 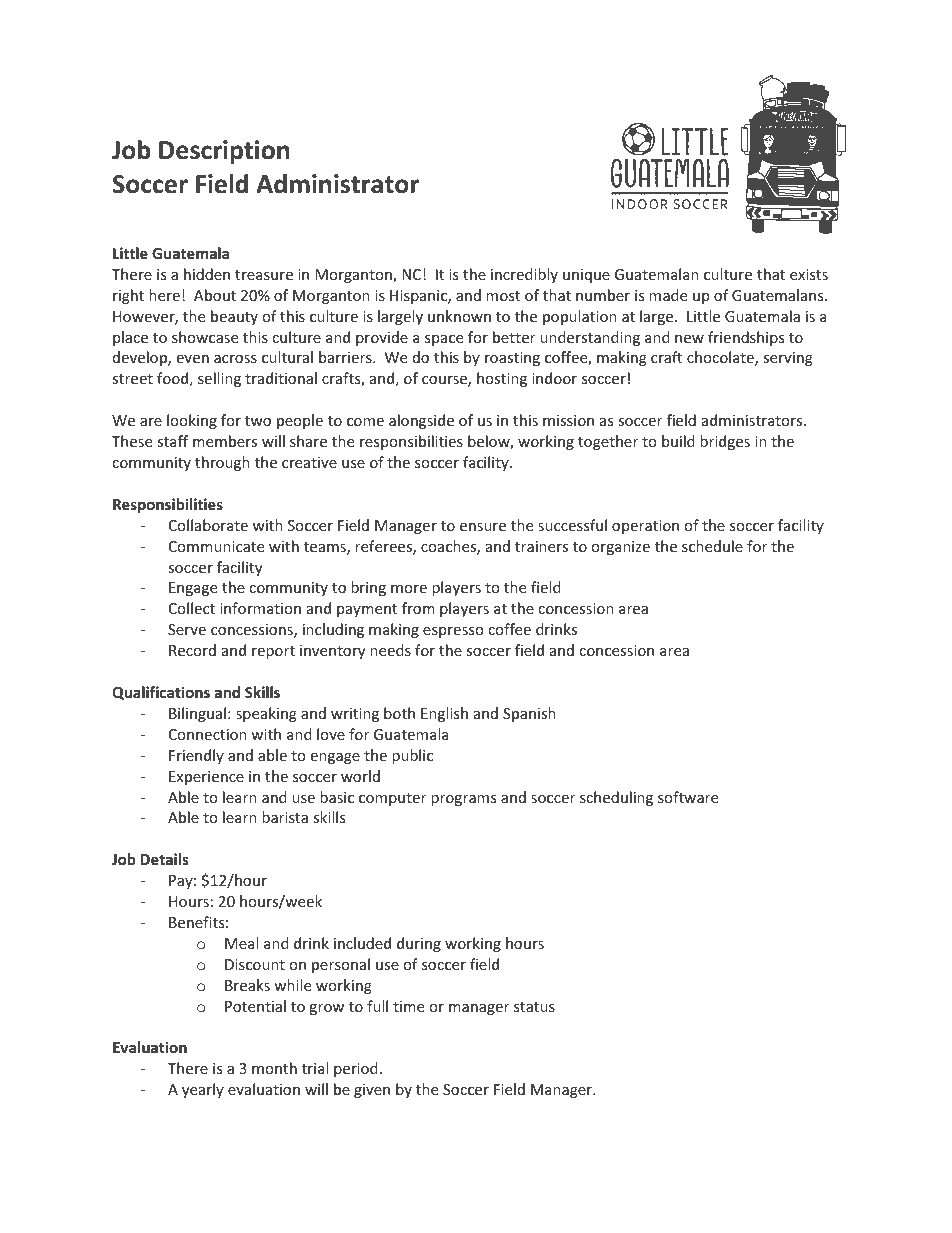 What do you see at coordinates (224, 152) in the page?
I see `Description` at bounding box center [224, 152].
